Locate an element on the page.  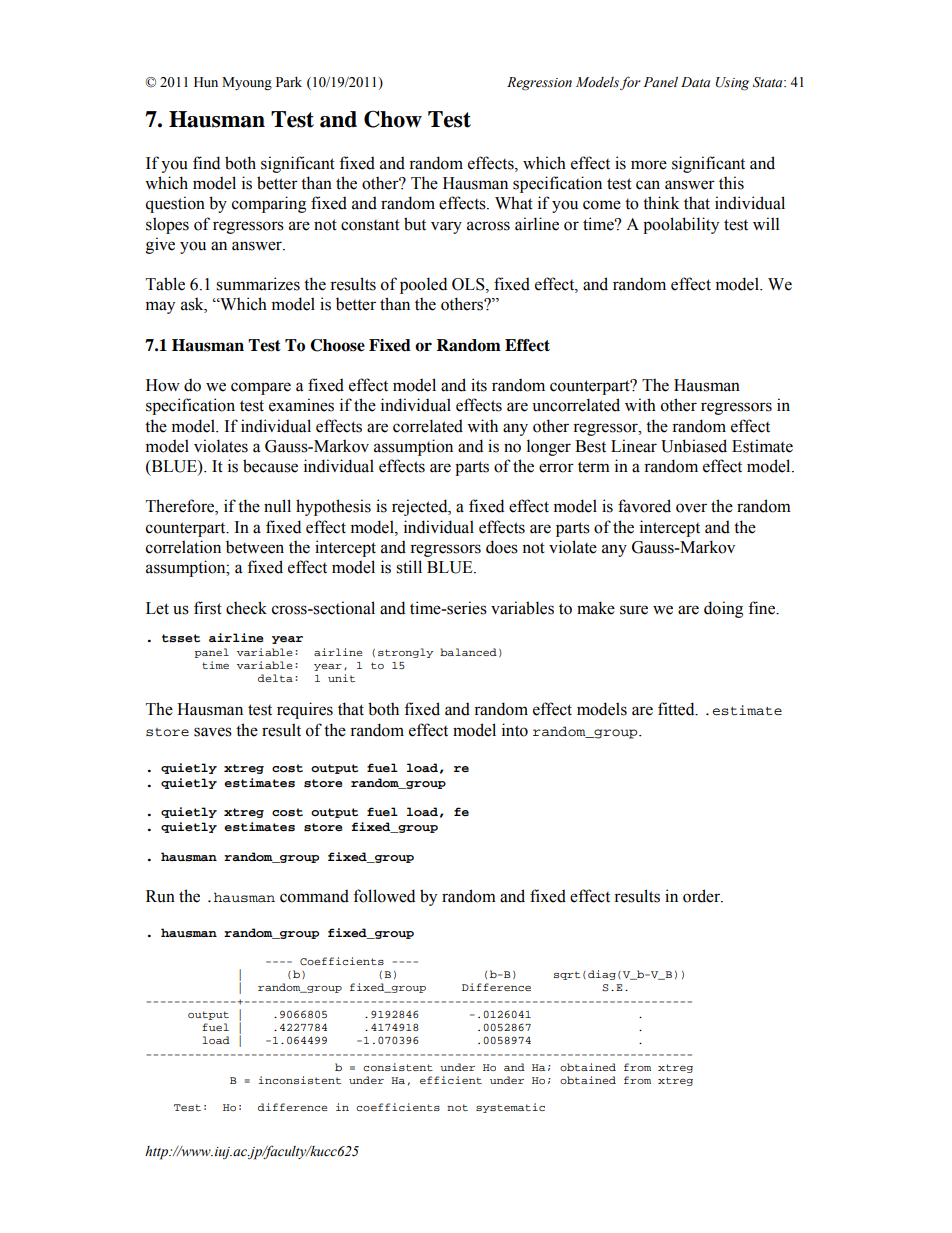
systematic is located at coordinates (510, 1108).
